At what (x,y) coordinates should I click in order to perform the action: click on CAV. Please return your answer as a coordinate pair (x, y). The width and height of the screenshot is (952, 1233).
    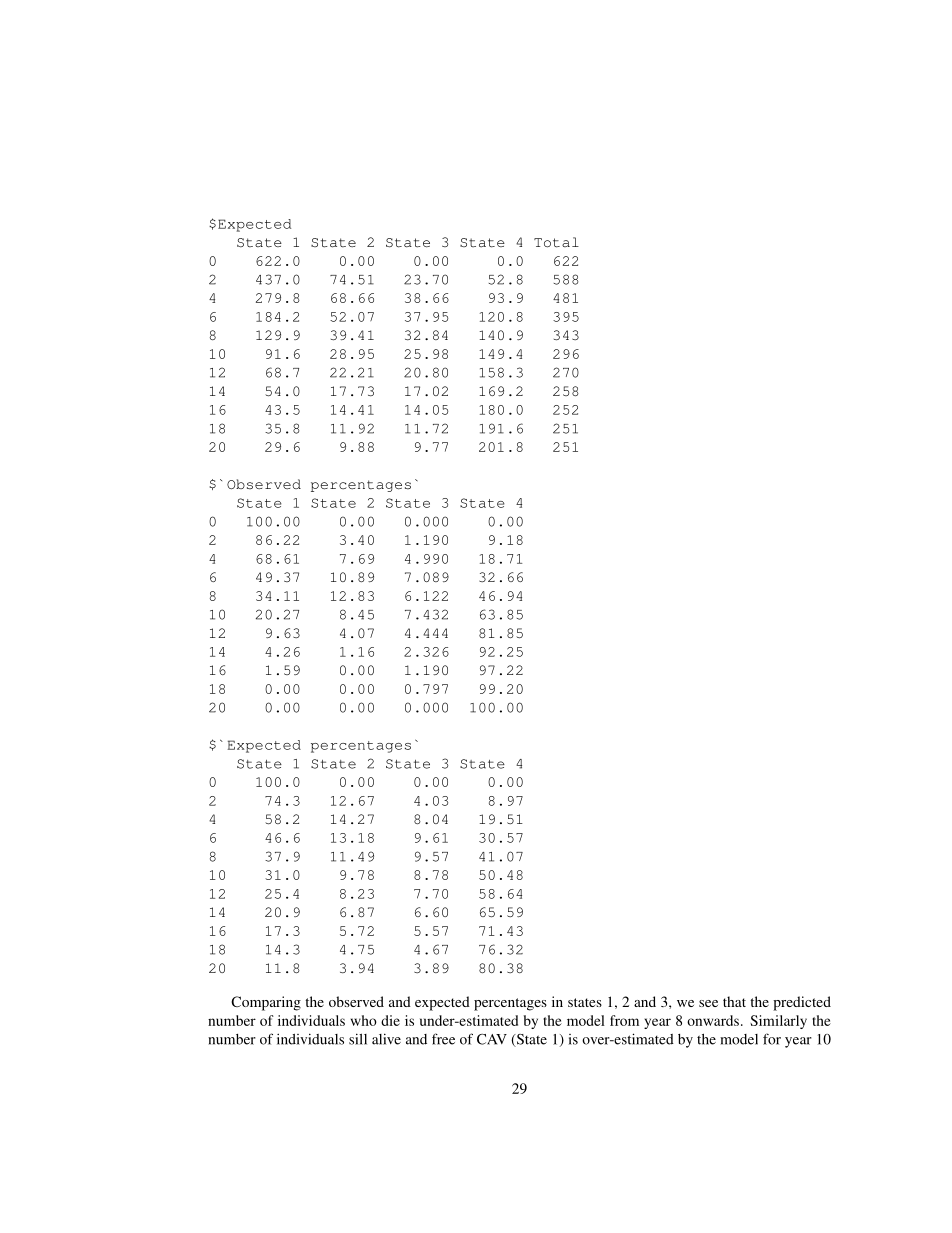
    Looking at the image, I should click on (492, 1039).
